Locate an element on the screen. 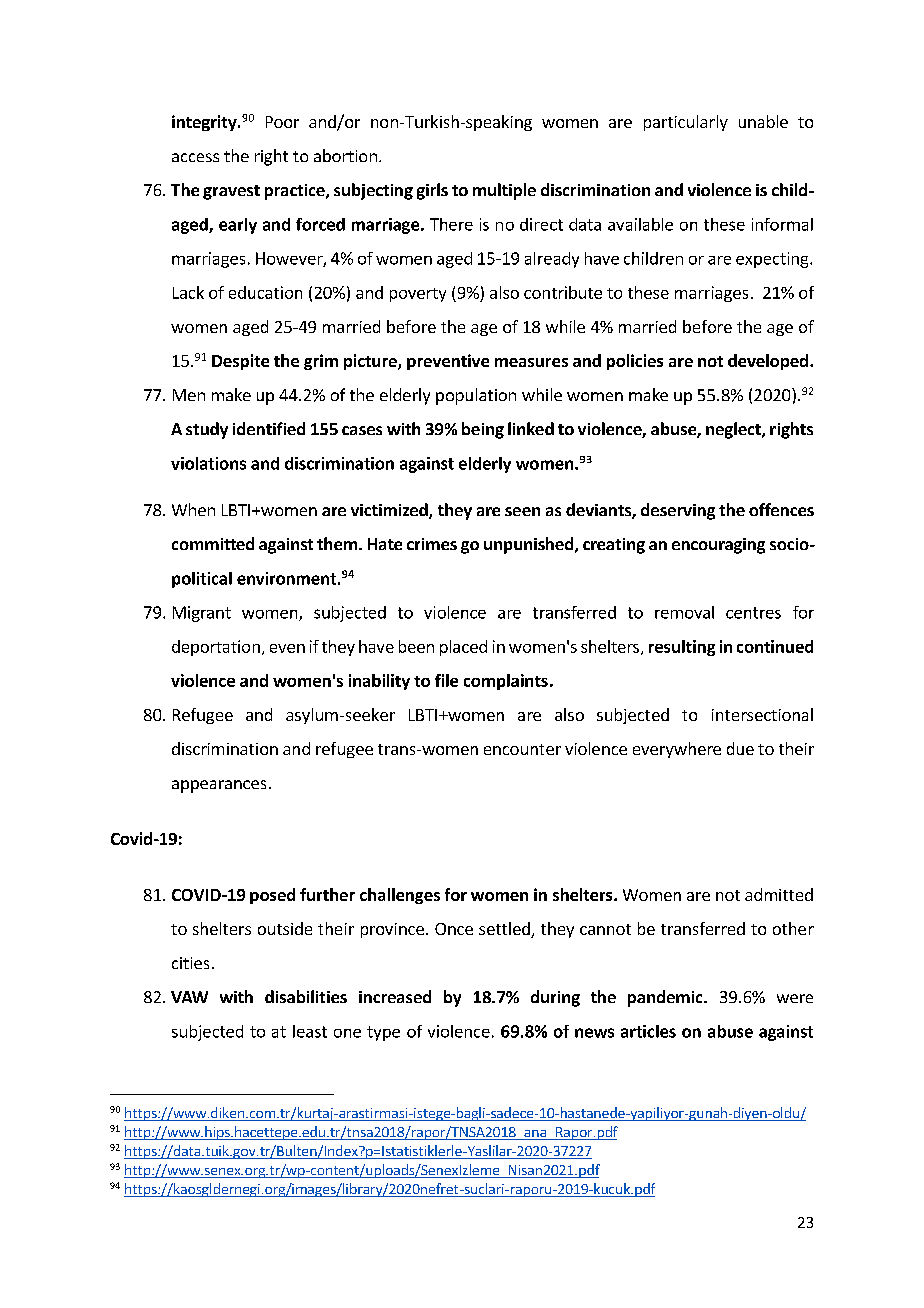  particularly is located at coordinates (686, 123).
